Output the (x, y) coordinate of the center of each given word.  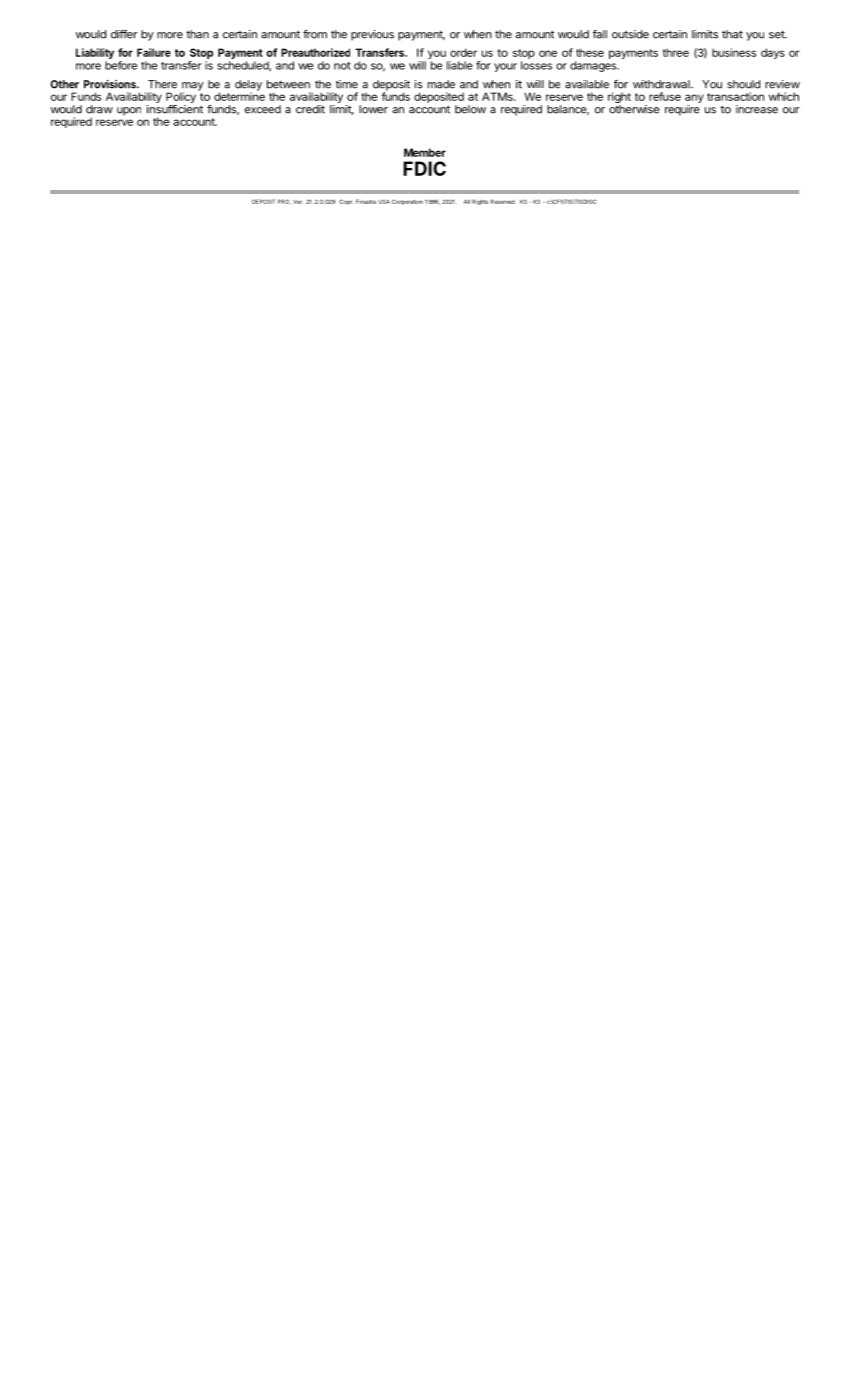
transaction (735, 96)
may (191, 87)
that (732, 34)
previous (372, 35)
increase (757, 109)
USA (384, 201)
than (197, 34)
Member (425, 152)
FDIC (424, 168)
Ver (298, 202)
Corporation (407, 202)
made (441, 84)
